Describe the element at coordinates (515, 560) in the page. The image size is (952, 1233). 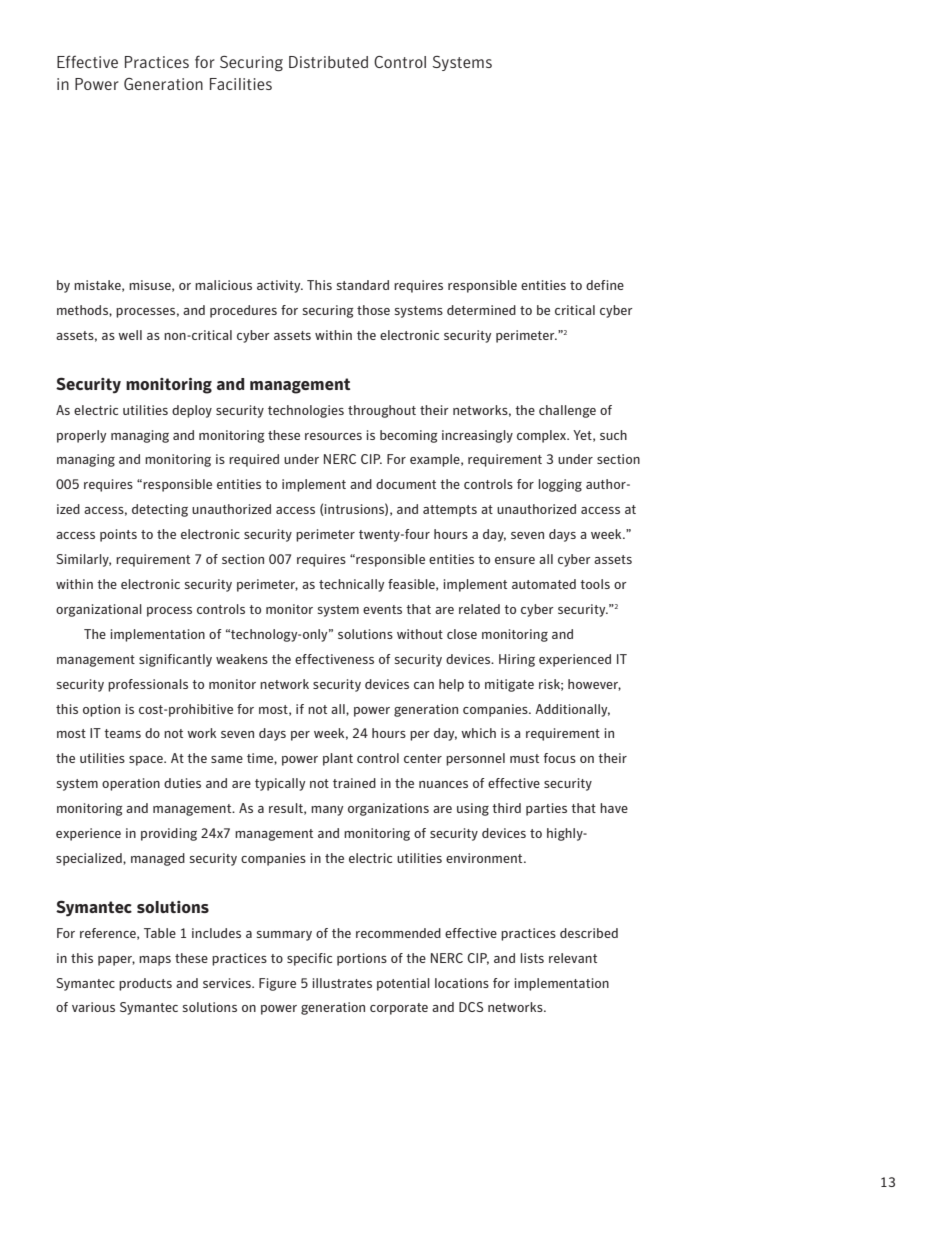
I see `ensure` at that location.
